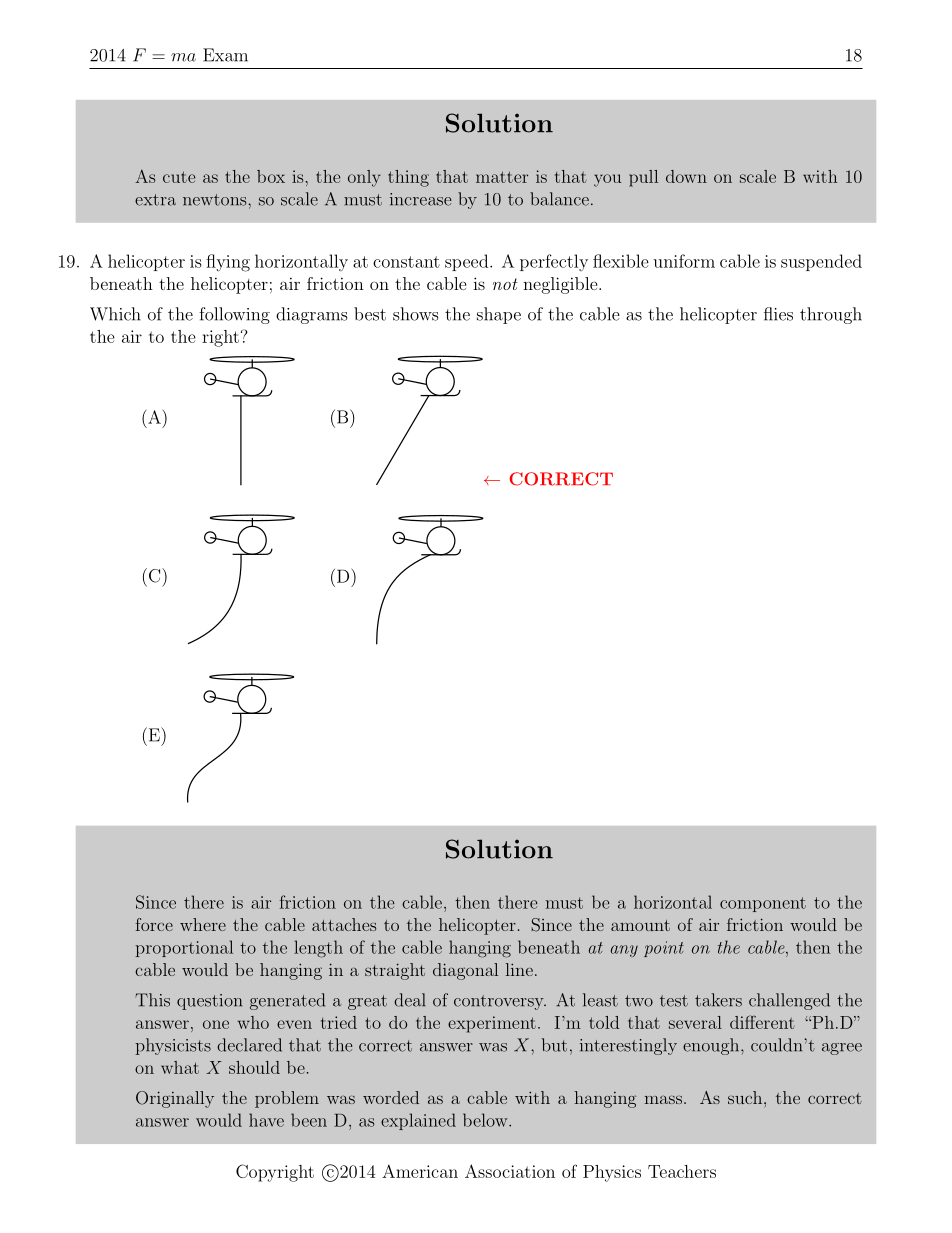  I want to click on following, so click(234, 315).
